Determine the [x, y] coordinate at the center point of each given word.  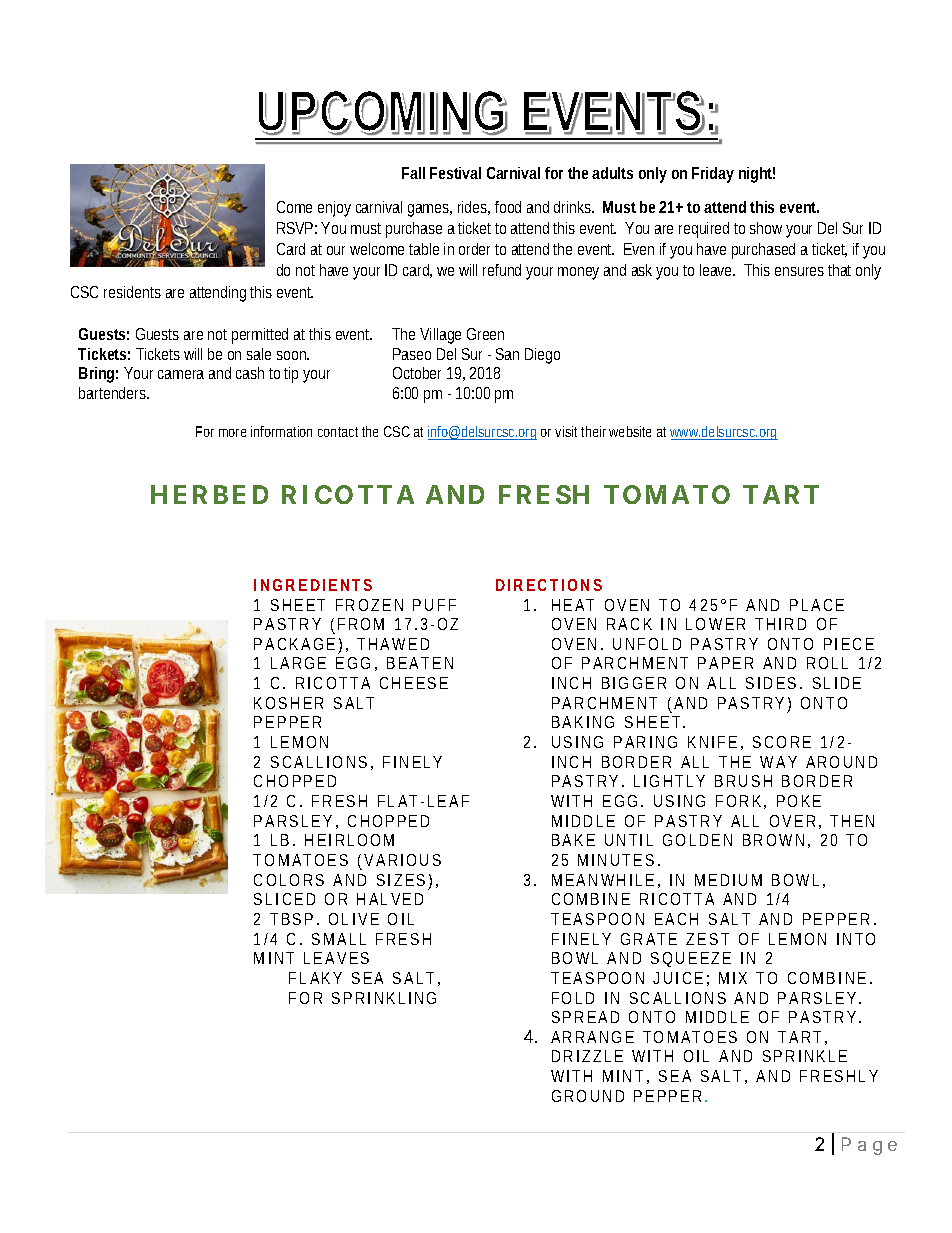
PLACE [817, 605]
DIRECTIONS [549, 585]
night [757, 175]
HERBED [209, 494]
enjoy [334, 209]
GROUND [588, 1096]
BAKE [573, 840]
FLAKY [315, 978]
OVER [792, 821]
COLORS [289, 880]
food [508, 207]
